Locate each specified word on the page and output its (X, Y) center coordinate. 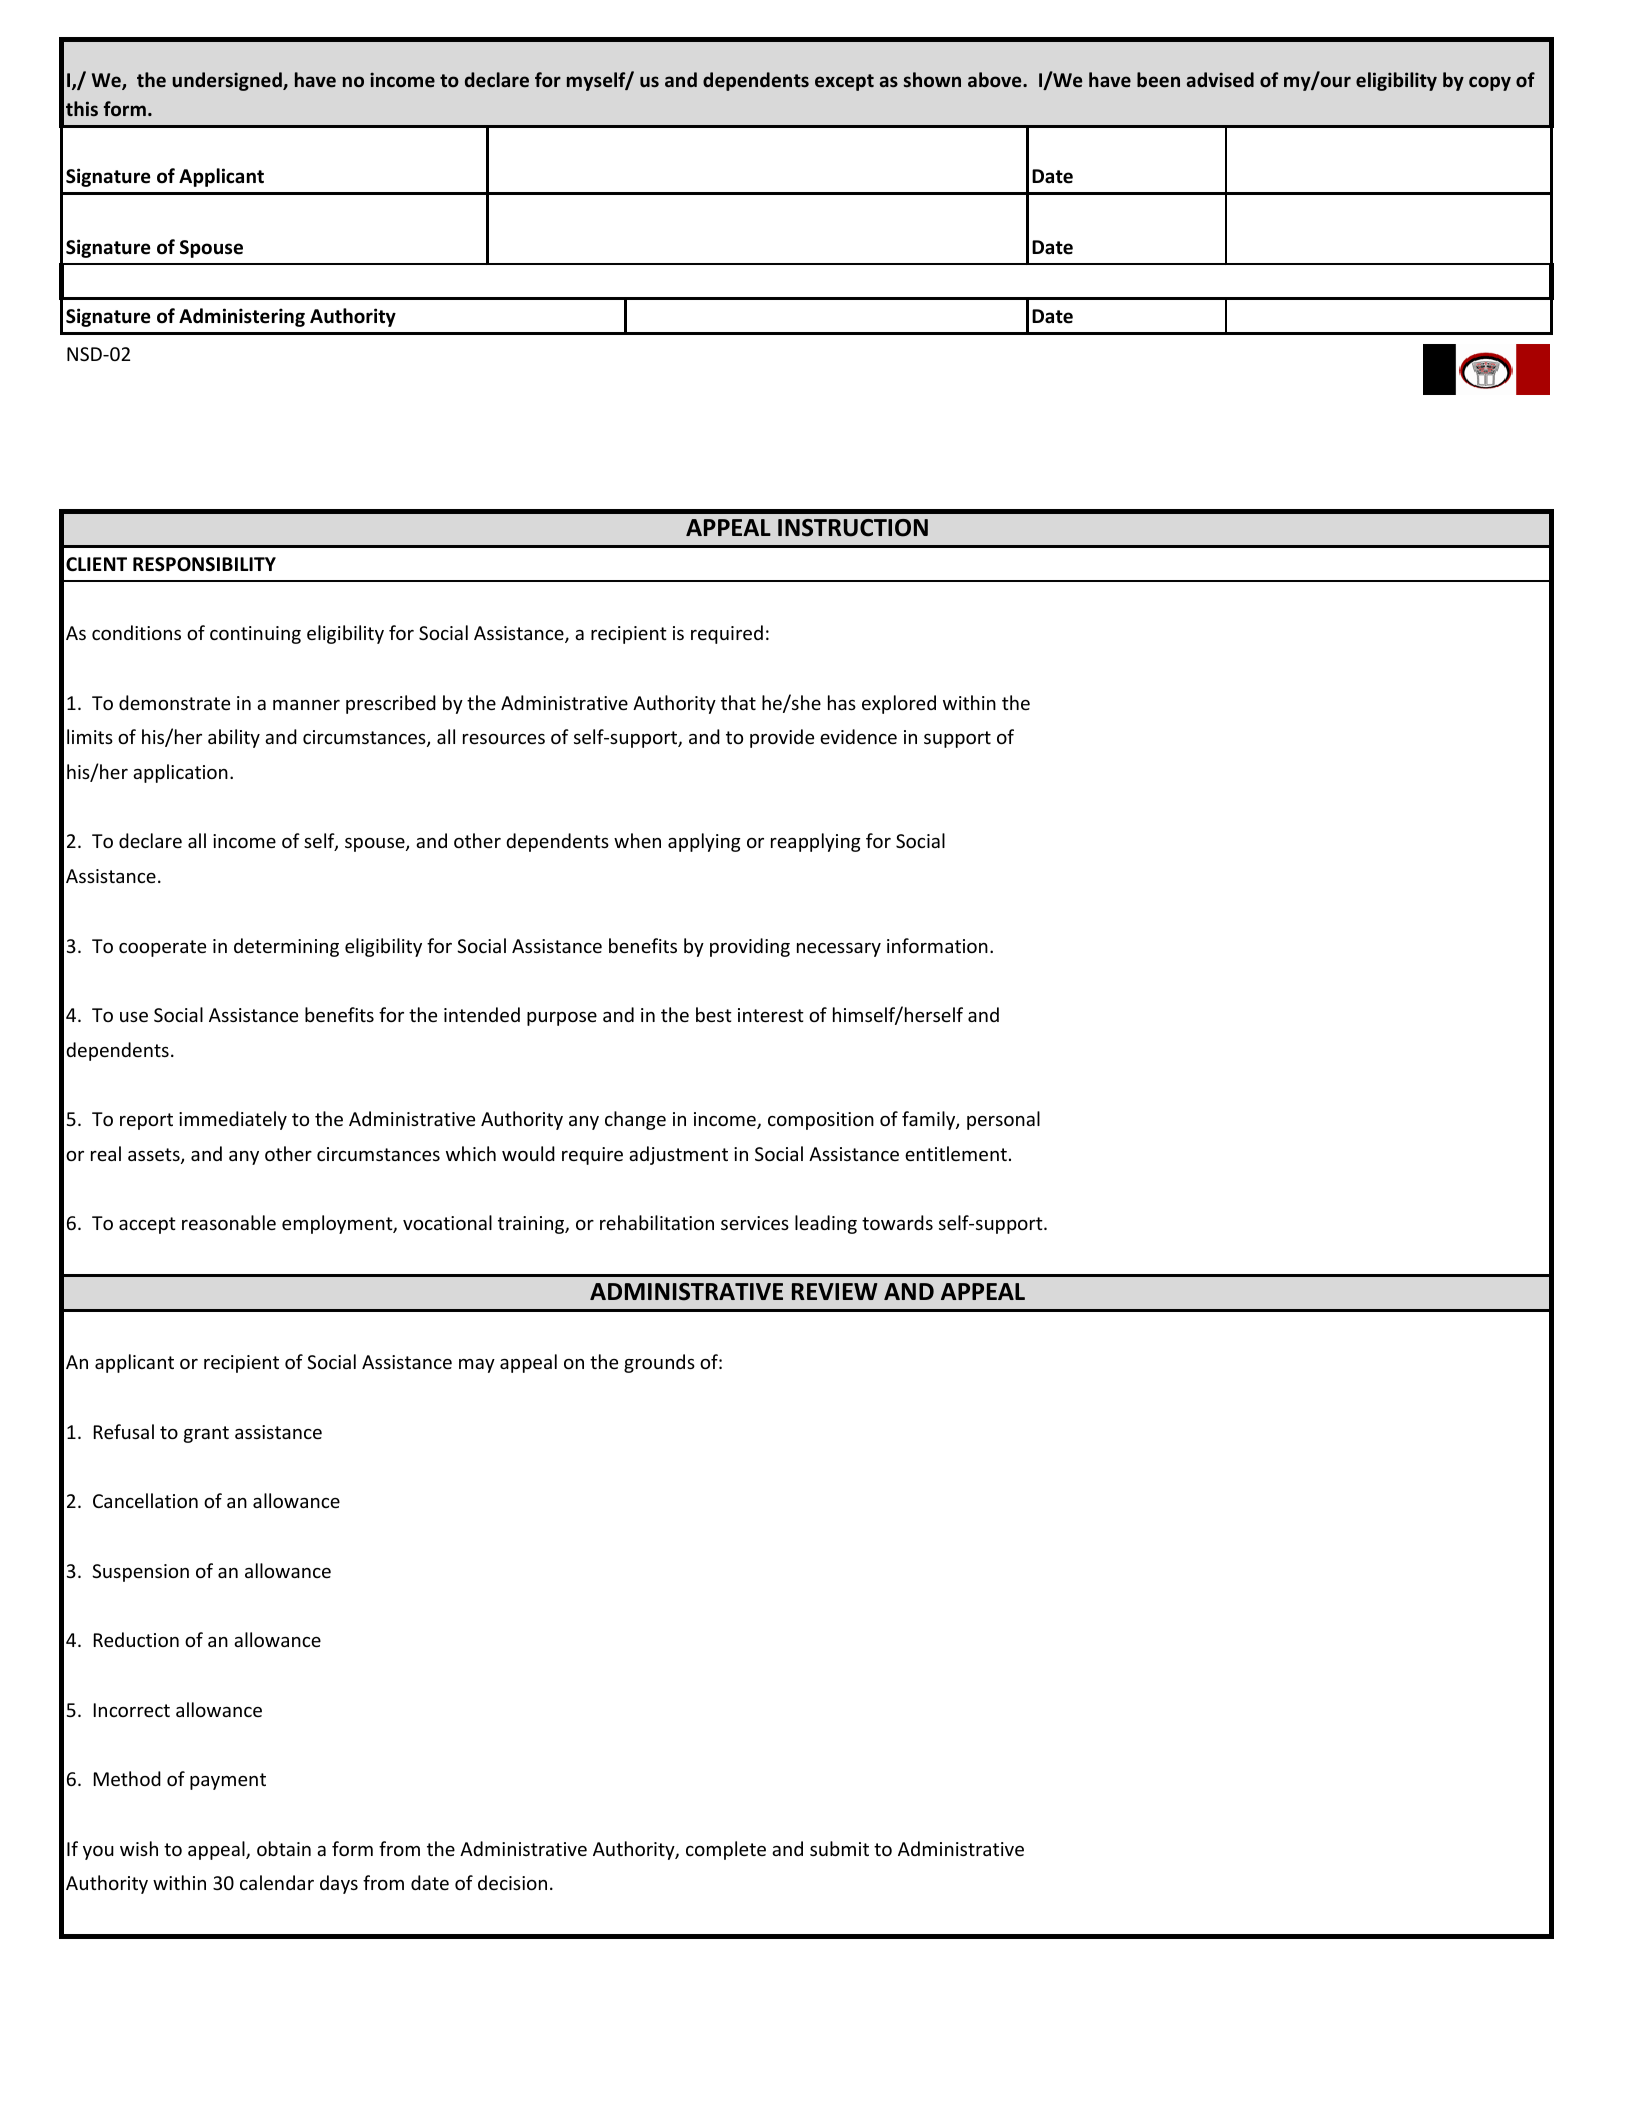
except (844, 82)
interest (771, 1015)
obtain (284, 1848)
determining (286, 947)
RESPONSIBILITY (204, 564)
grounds (659, 1363)
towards (897, 1222)
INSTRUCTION (853, 528)
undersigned (228, 81)
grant (206, 1434)
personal (1003, 1120)
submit (839, 1848)
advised (1220, 80)
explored (899, 704)
